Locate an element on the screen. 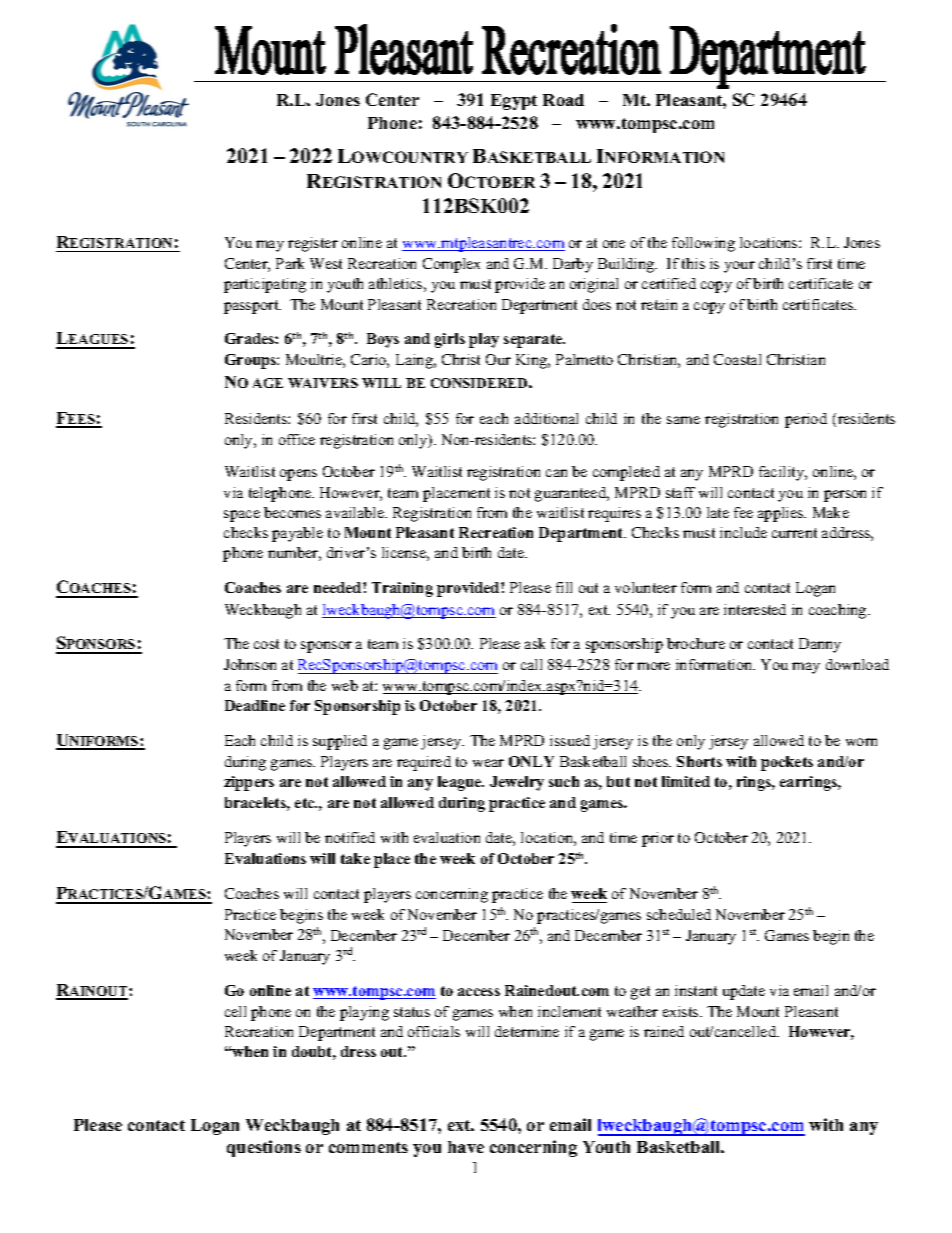  have is located at coordinates (466, 1147).
